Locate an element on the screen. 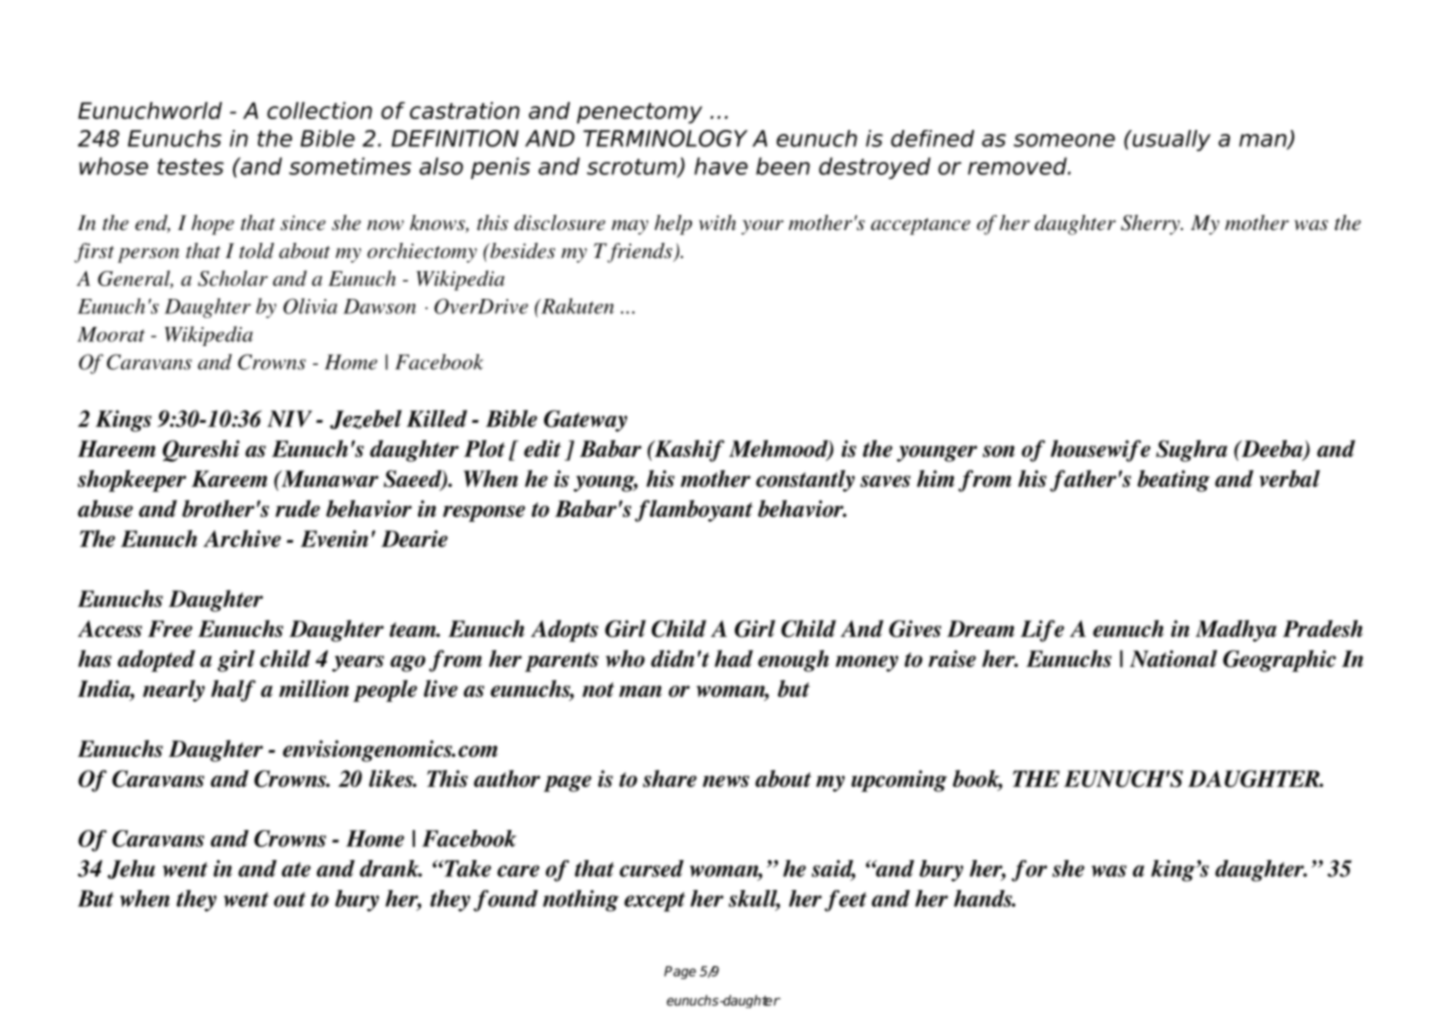 This screenshot has height=1020, width=1443. usually is located at coordinates (1170, 140).
